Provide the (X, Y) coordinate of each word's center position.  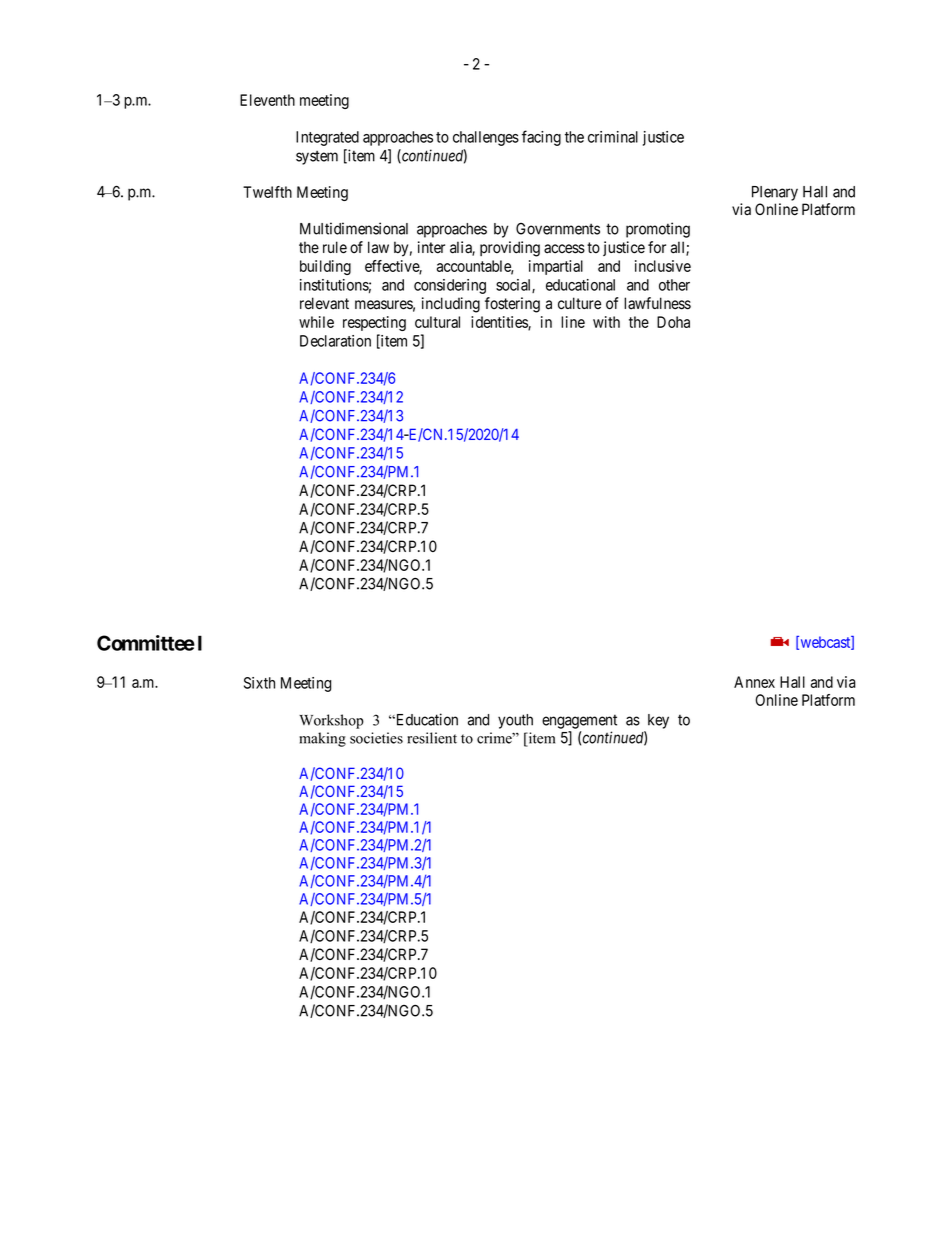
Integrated (327, 138)
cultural (437, 322)
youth (515, 721)
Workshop (331, 721)
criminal (613, 137)
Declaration (335, 341)
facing (541, 138)
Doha (673, 322)
